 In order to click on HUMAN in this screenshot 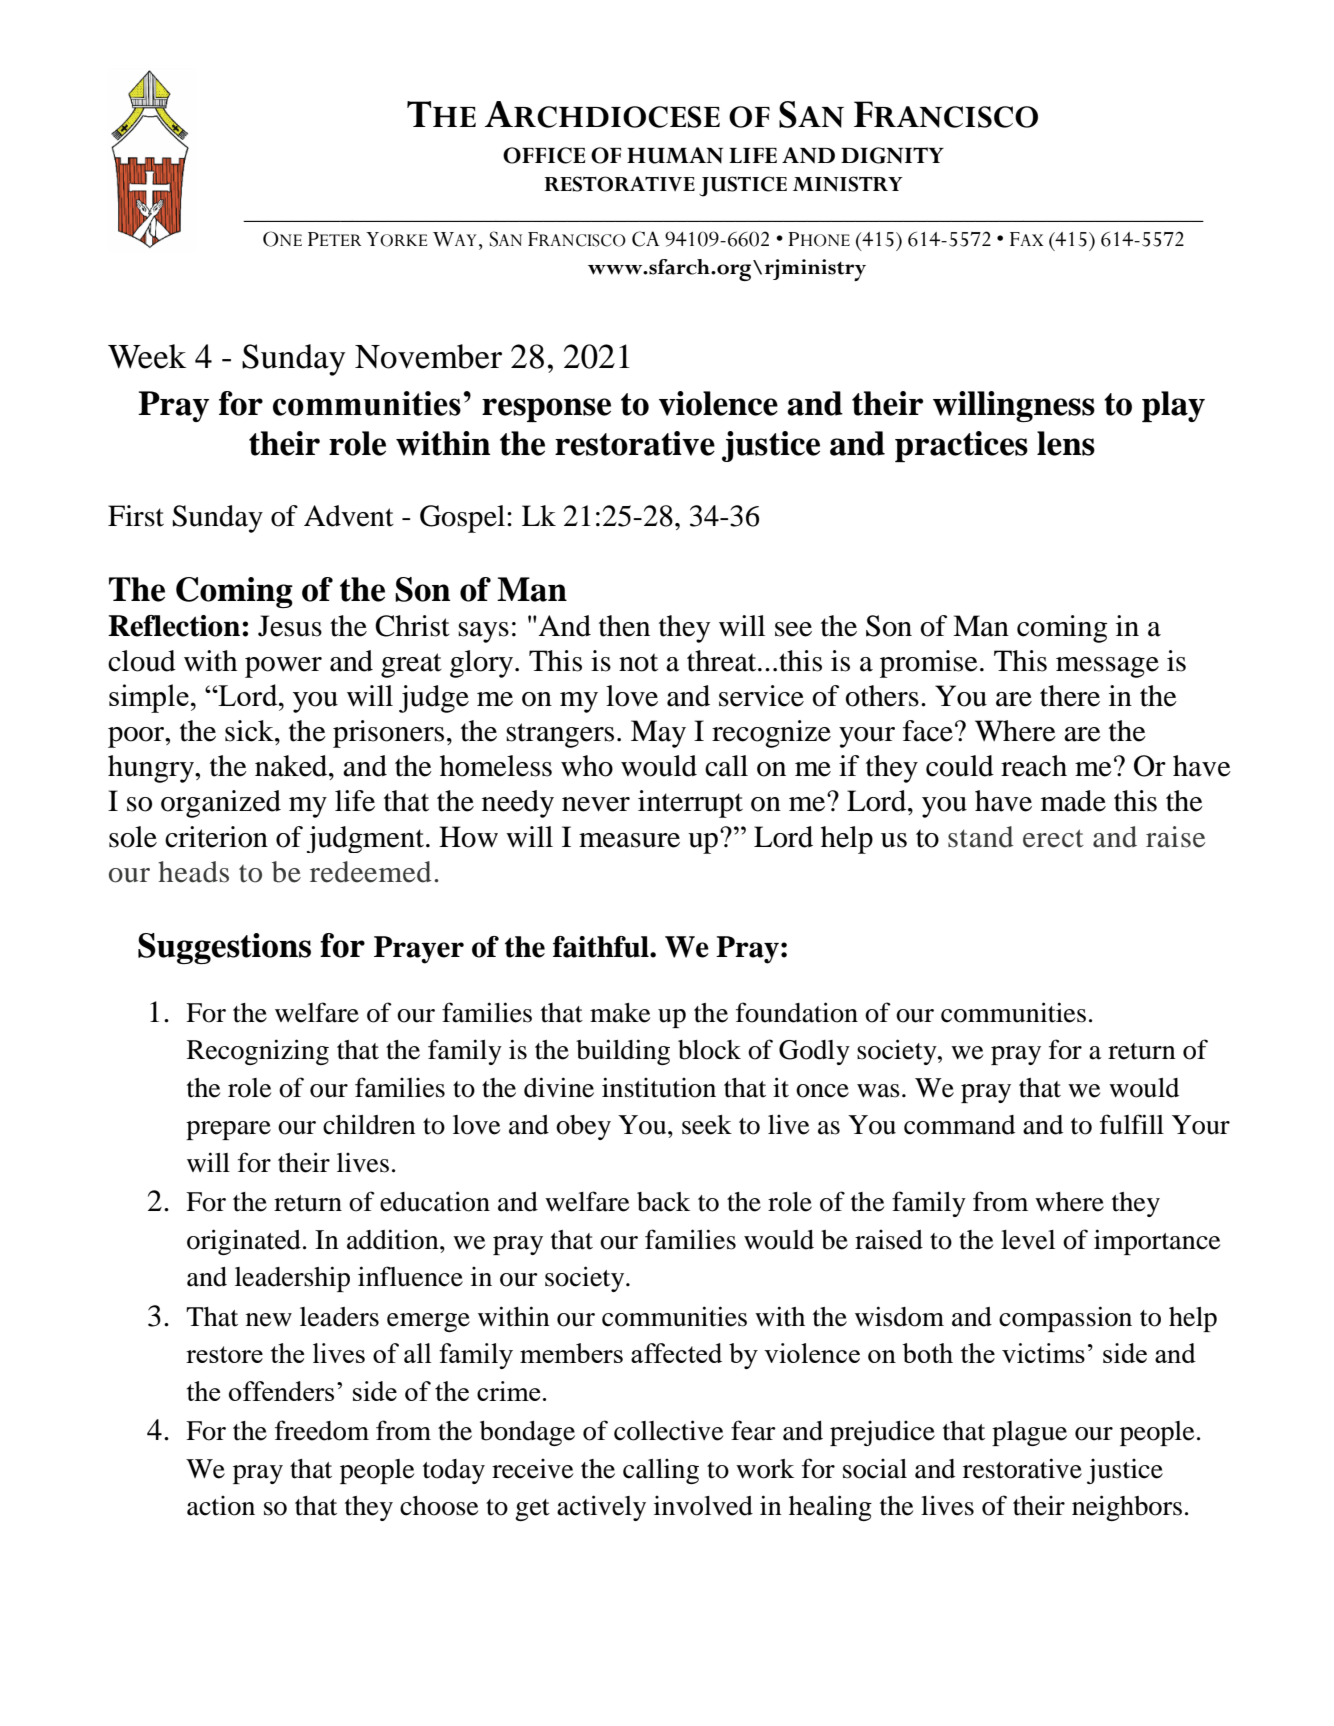, I will do `click(675, 155)`.
